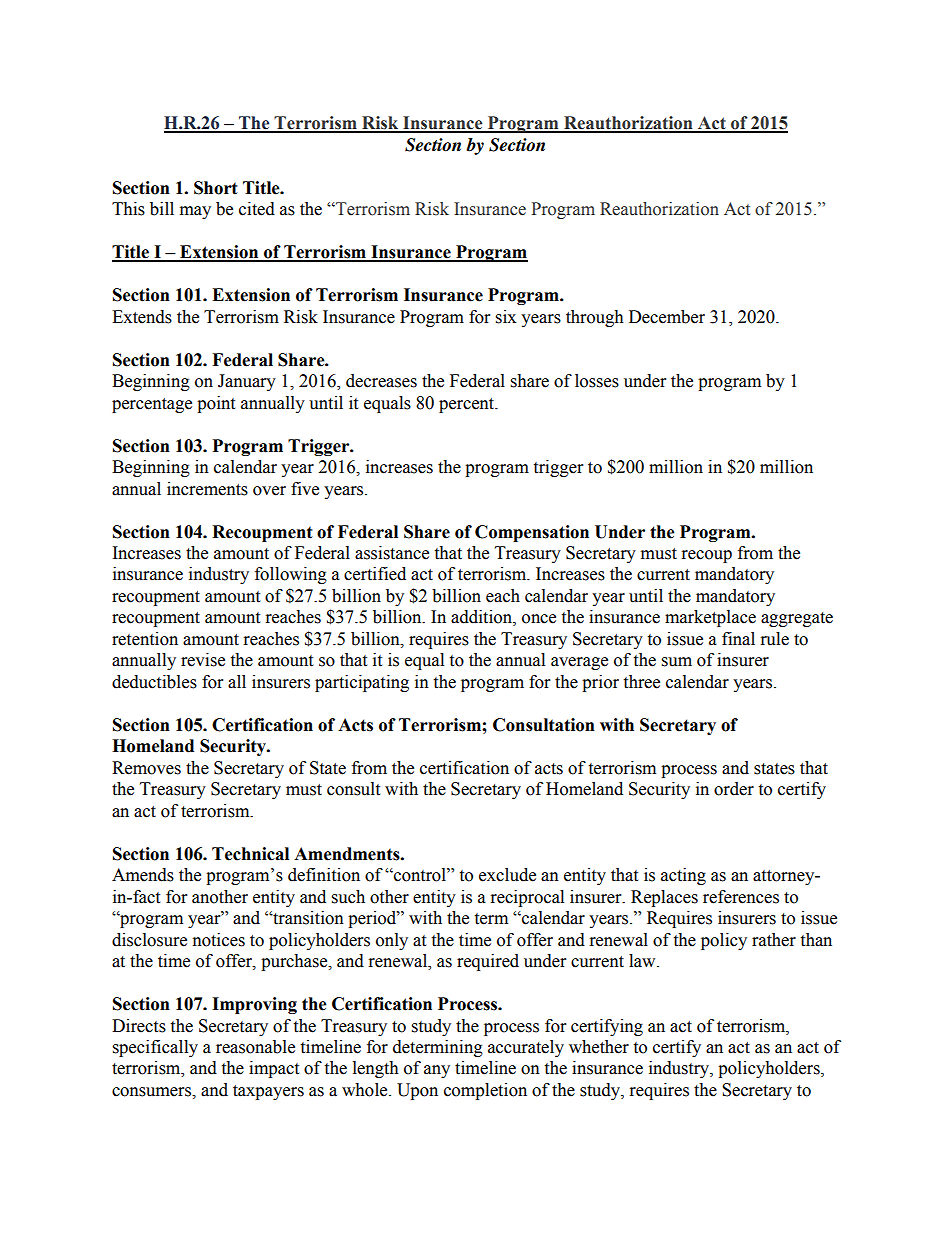 This screenshot has height=1233, width=952. I want to click on Technical, so click(250, 854).
